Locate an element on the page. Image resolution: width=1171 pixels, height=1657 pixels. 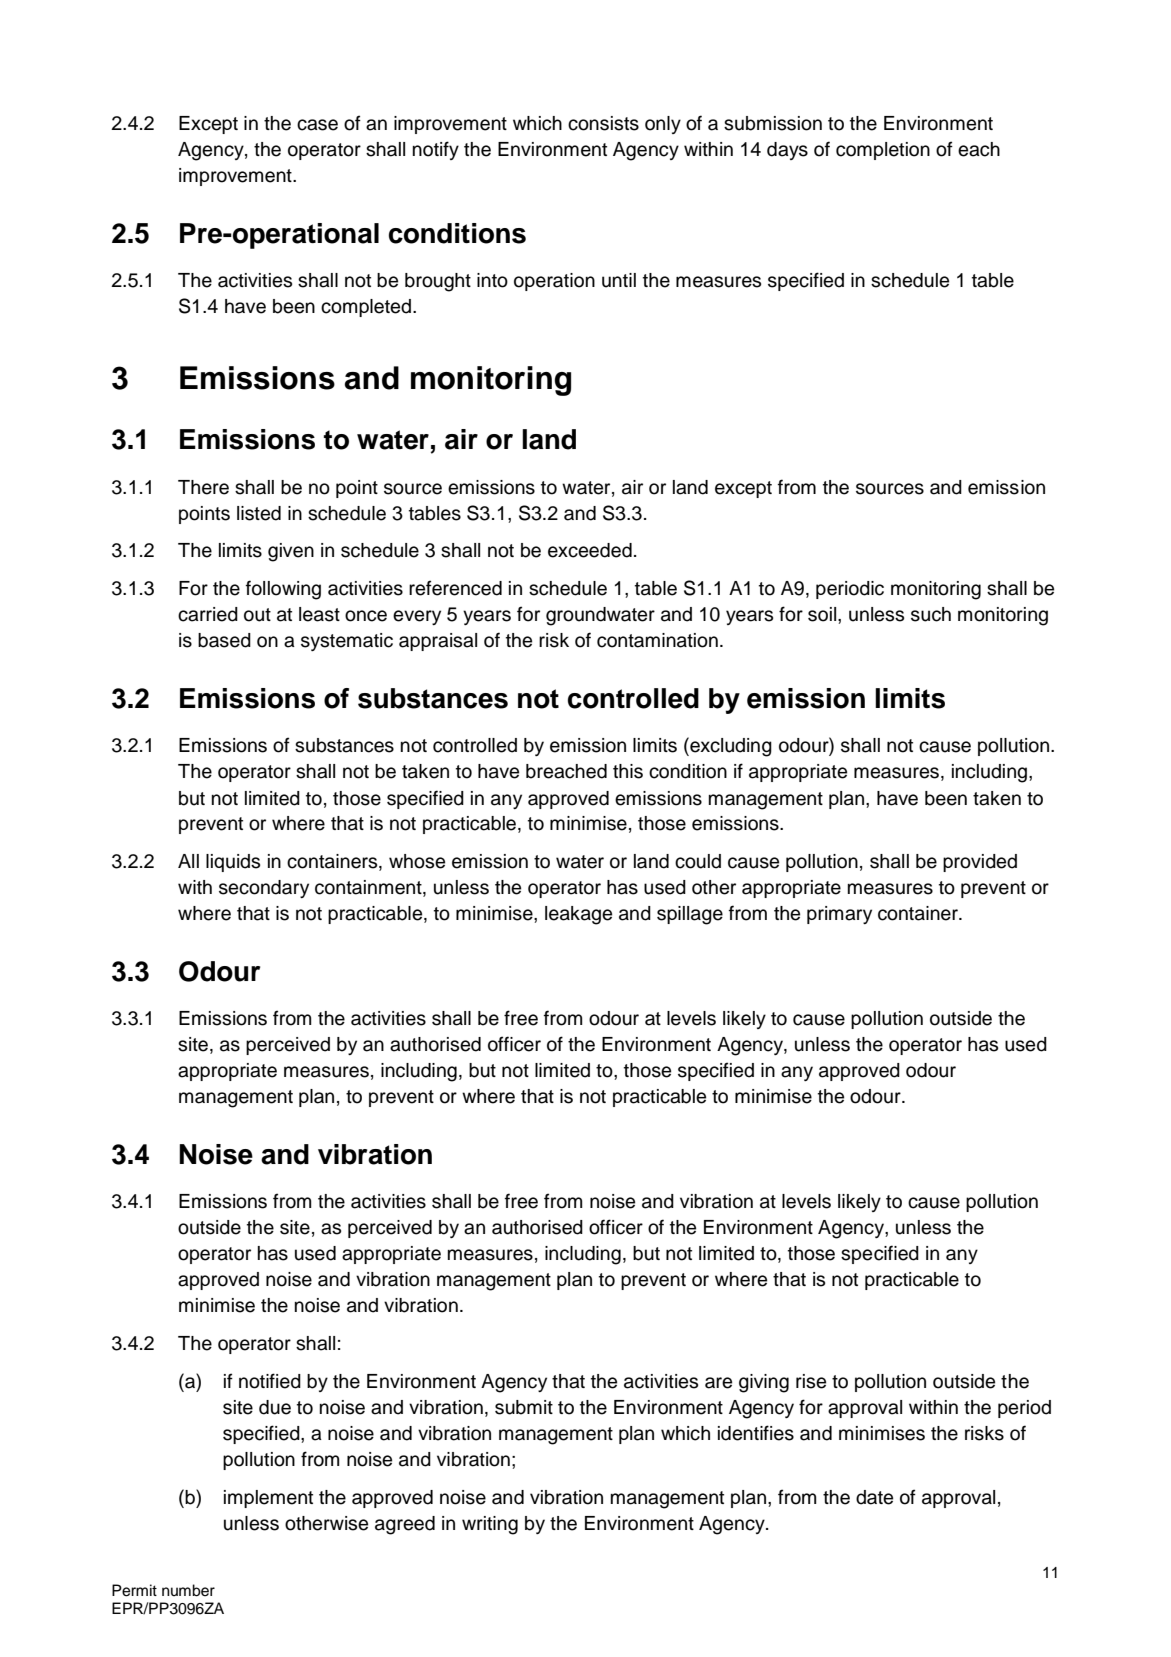
implement is located at coordinates (268, 1499).
